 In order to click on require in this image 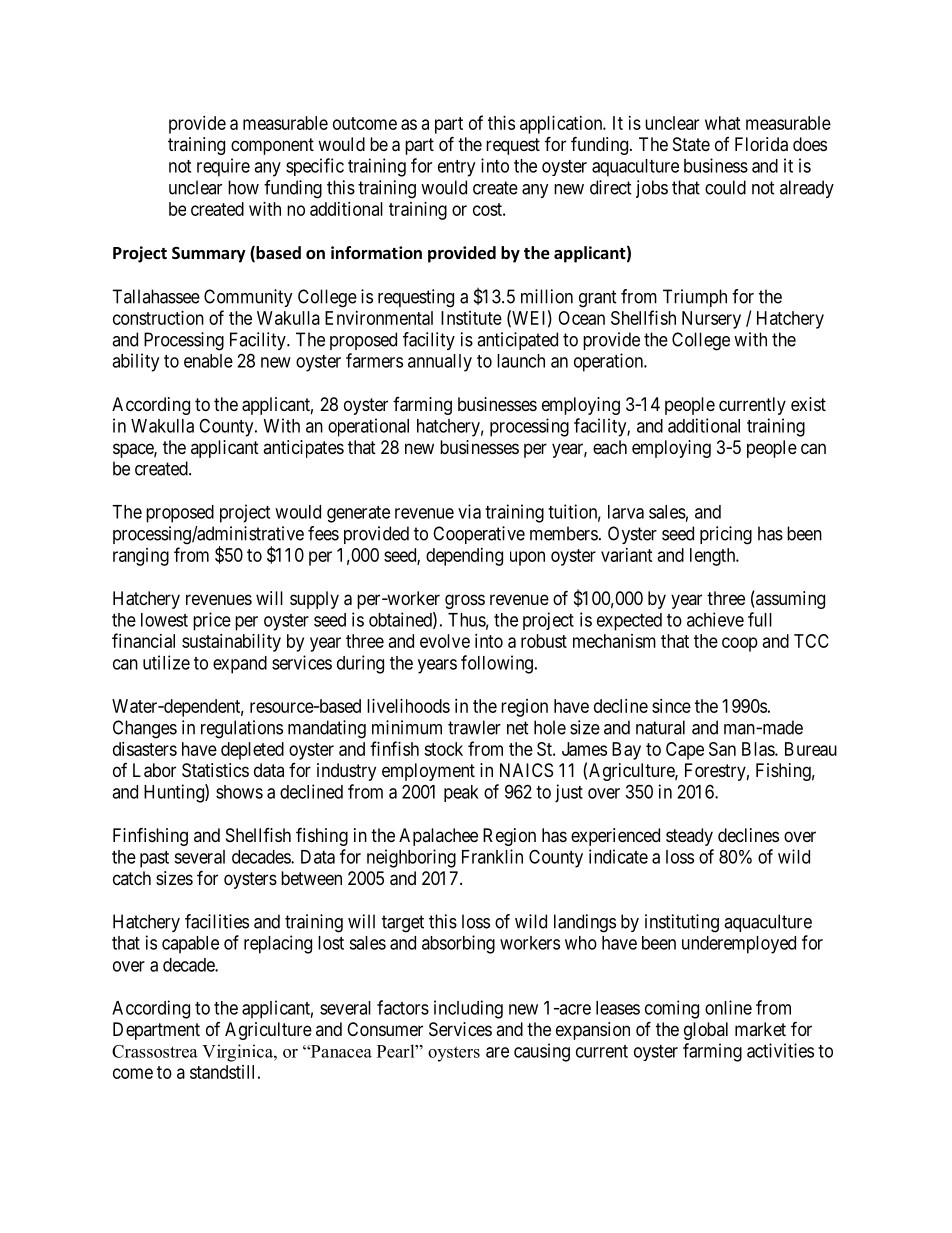, I will do `click(223, 167)`.
